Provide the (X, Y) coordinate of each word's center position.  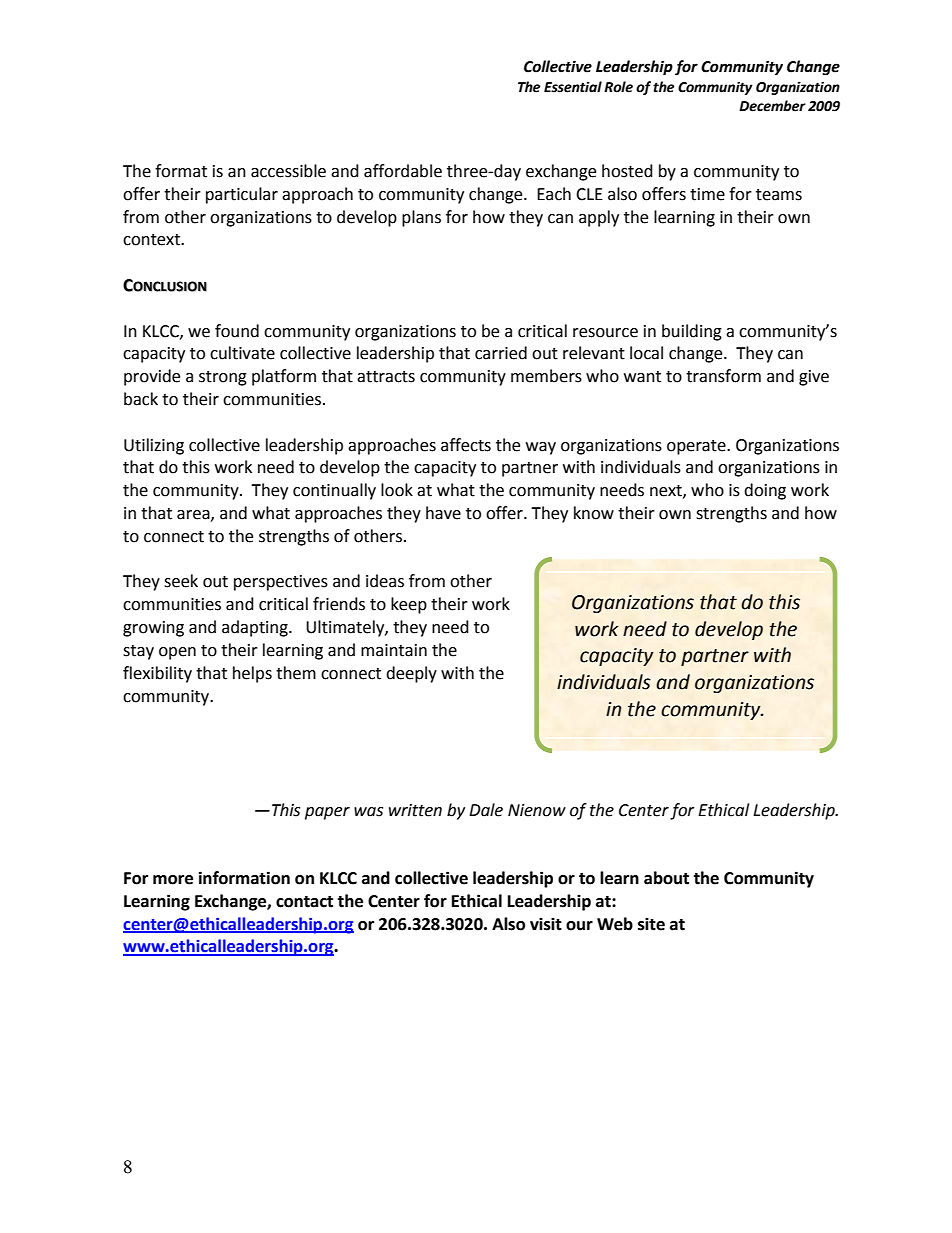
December (772, 106)
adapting (256, 628)
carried (501, 353)
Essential (573, 87)
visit (546, 924)
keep (409, 605)
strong (223, 378)
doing (765, 491)
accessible (288, 171)
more (173, 880)
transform (723, 376)
